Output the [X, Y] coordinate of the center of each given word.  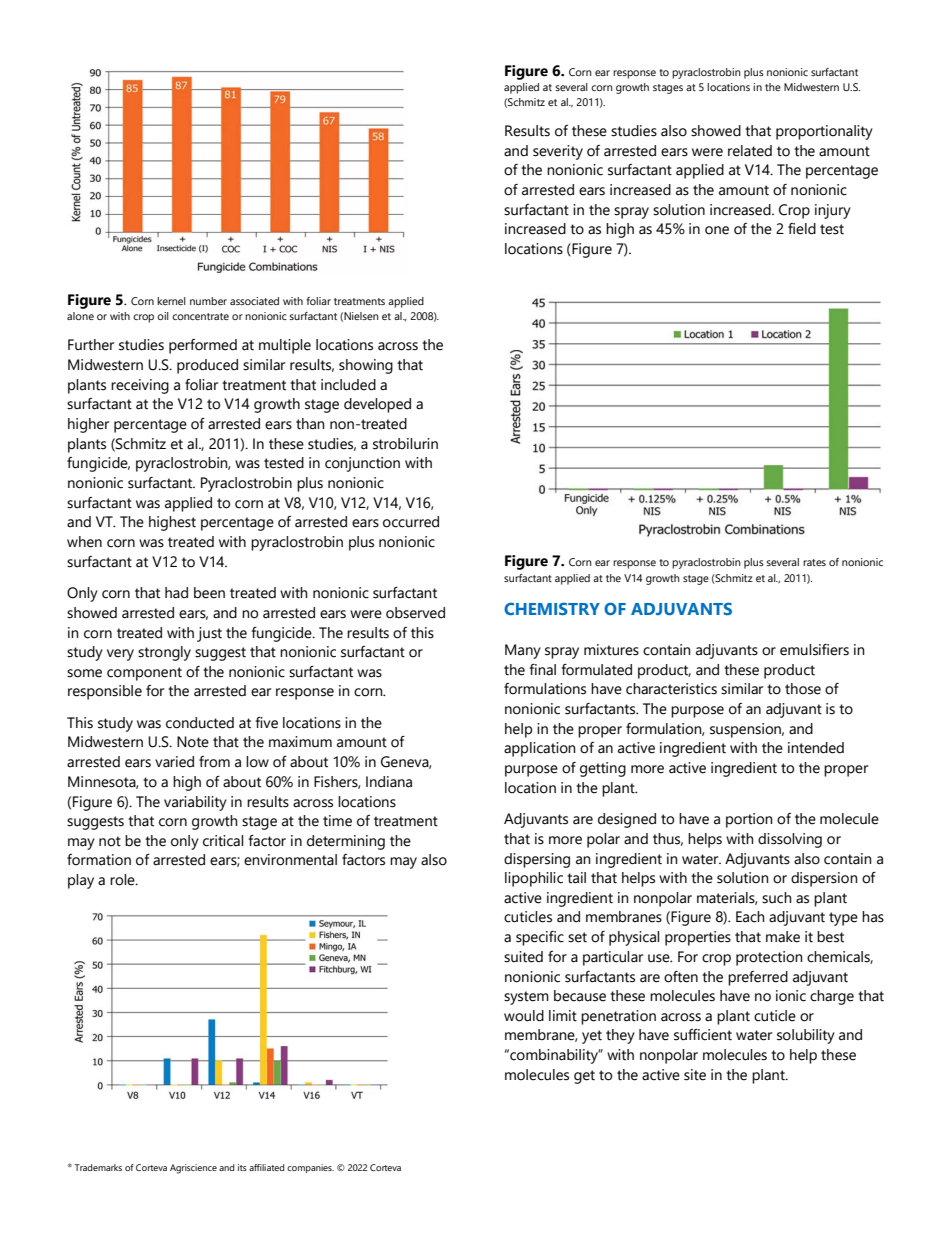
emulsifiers [814, 650]
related [750, 151]
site [695, 1075]
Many [523, 651]
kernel [171, 301]
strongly [164, 653]
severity [558, 152]
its [242, 1167]
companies [310, 1168]
